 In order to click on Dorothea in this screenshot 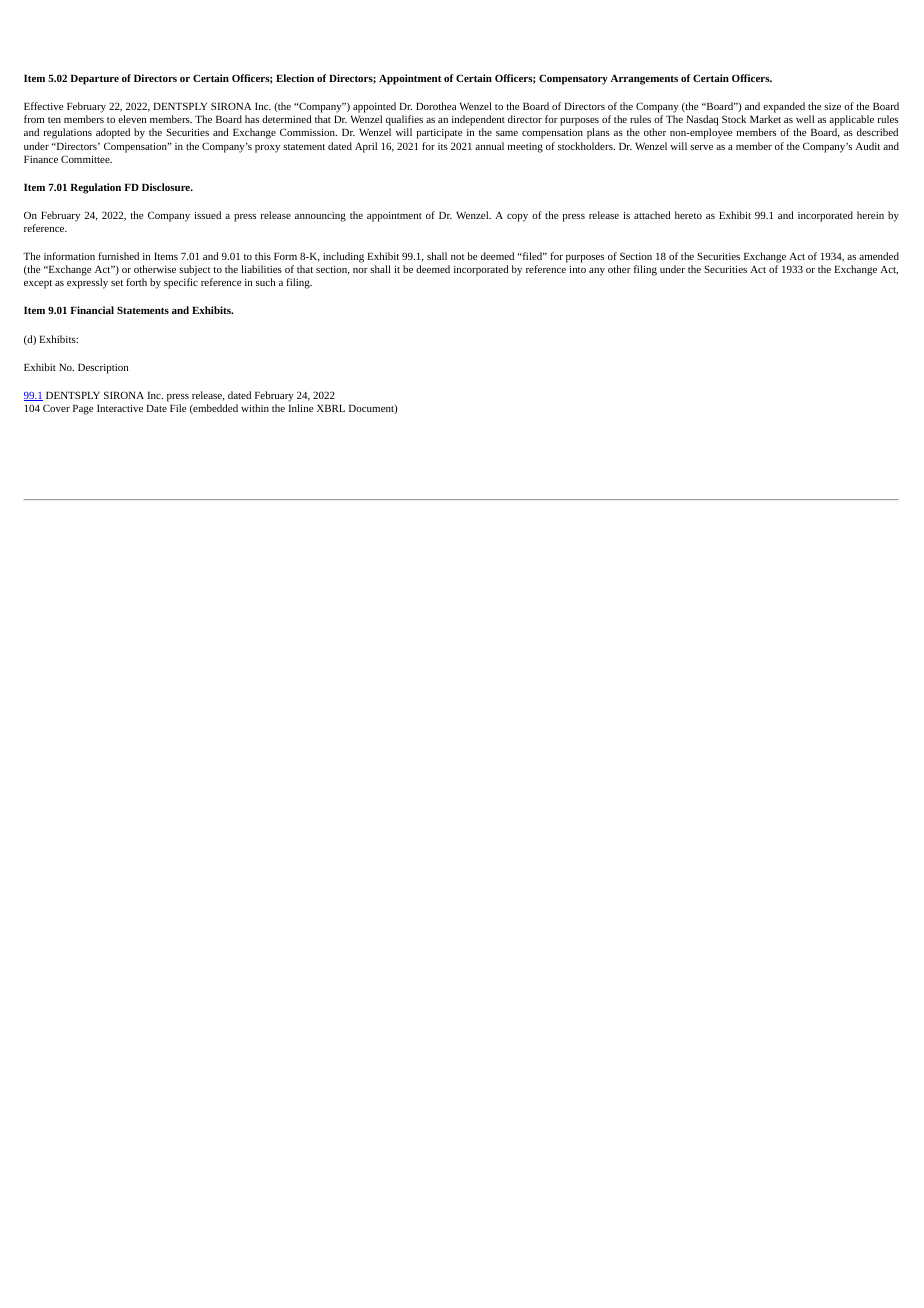, I will do `click(436, 106)`.
